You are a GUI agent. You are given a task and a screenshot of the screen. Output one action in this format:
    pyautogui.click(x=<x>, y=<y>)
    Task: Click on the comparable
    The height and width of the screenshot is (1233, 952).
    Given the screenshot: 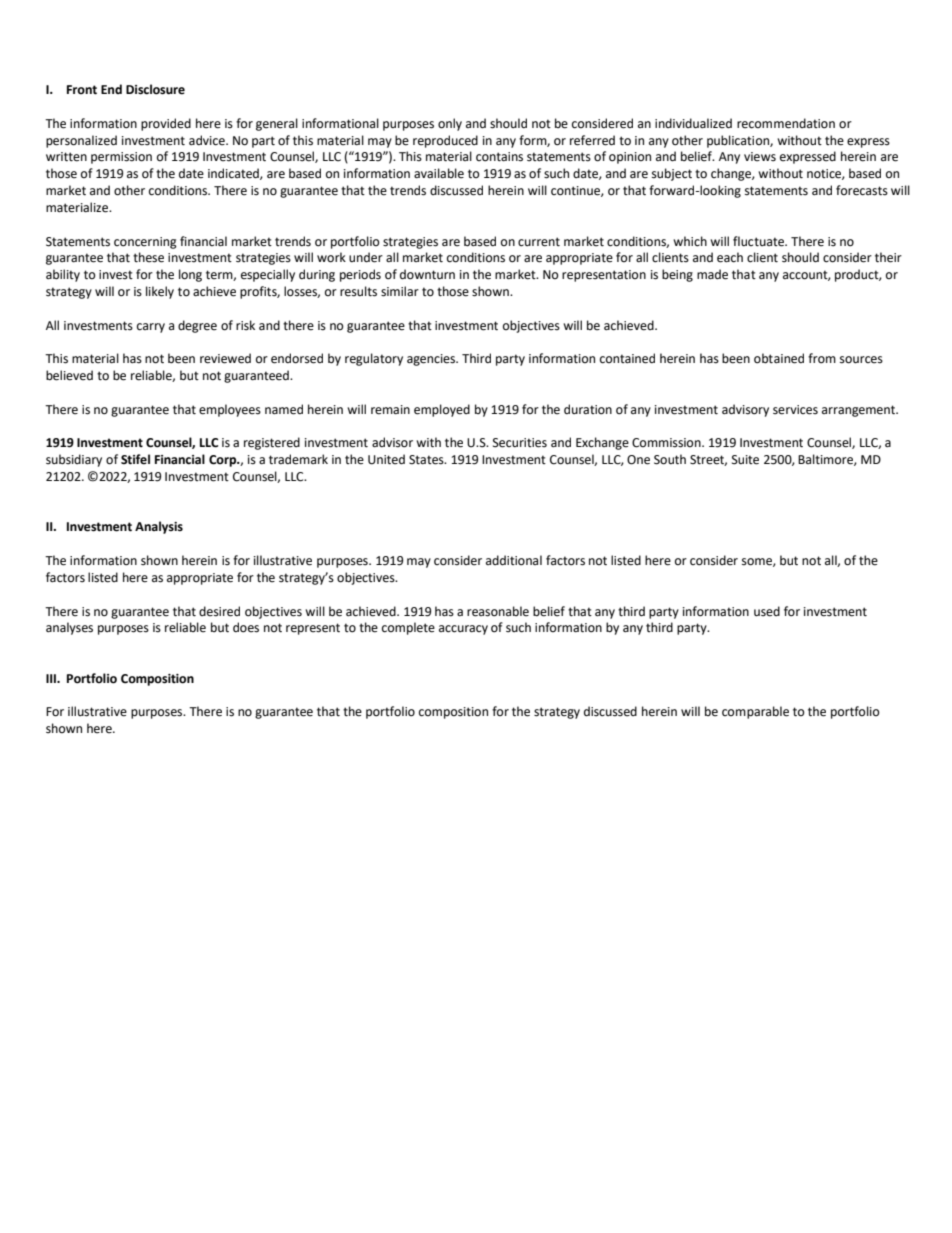 What is the action you would take?
    pyautogui.click(x=755, y=712)
